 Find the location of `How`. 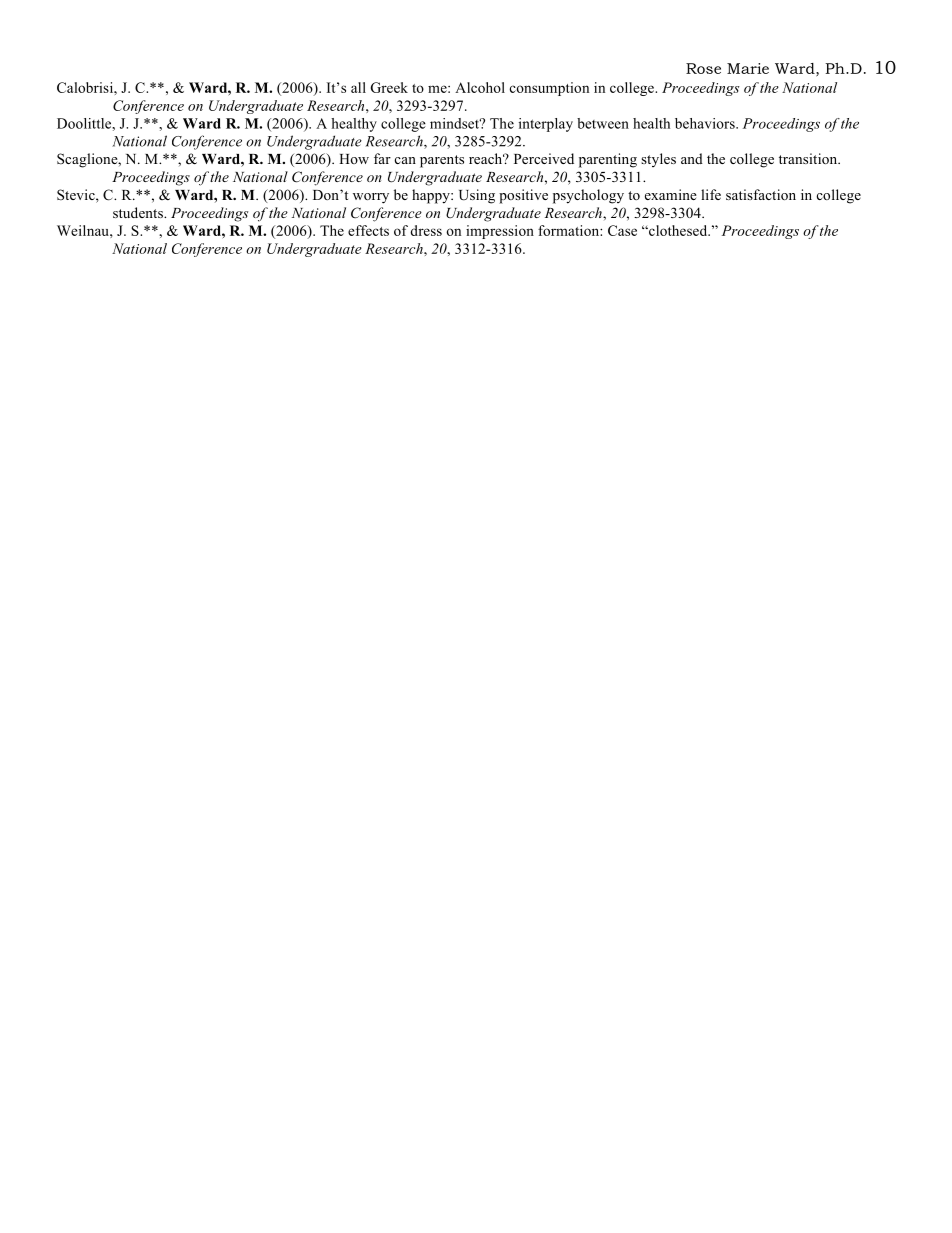

How is located at coordinates (354, 159).
